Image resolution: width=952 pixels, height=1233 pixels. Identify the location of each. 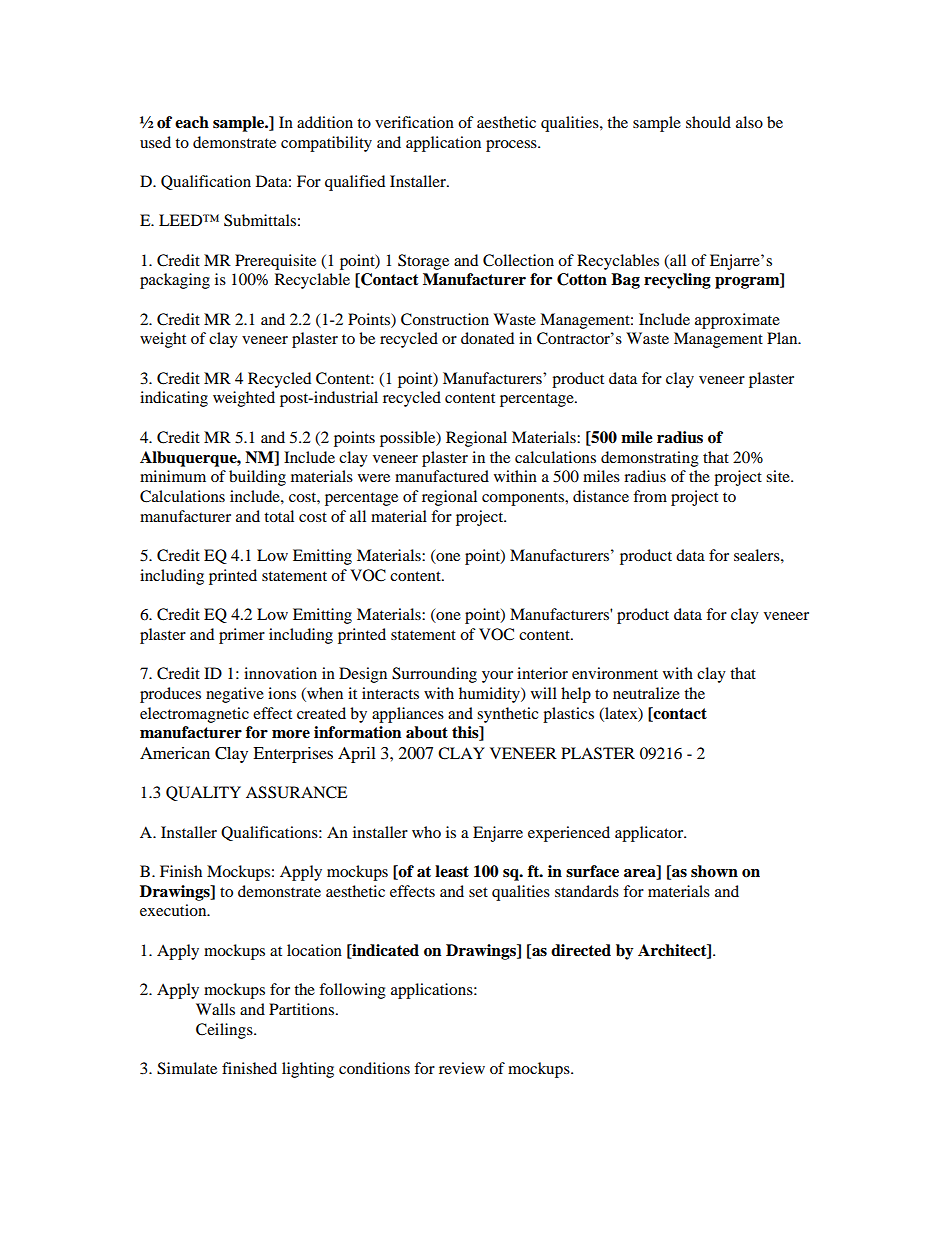
(192, 122).
